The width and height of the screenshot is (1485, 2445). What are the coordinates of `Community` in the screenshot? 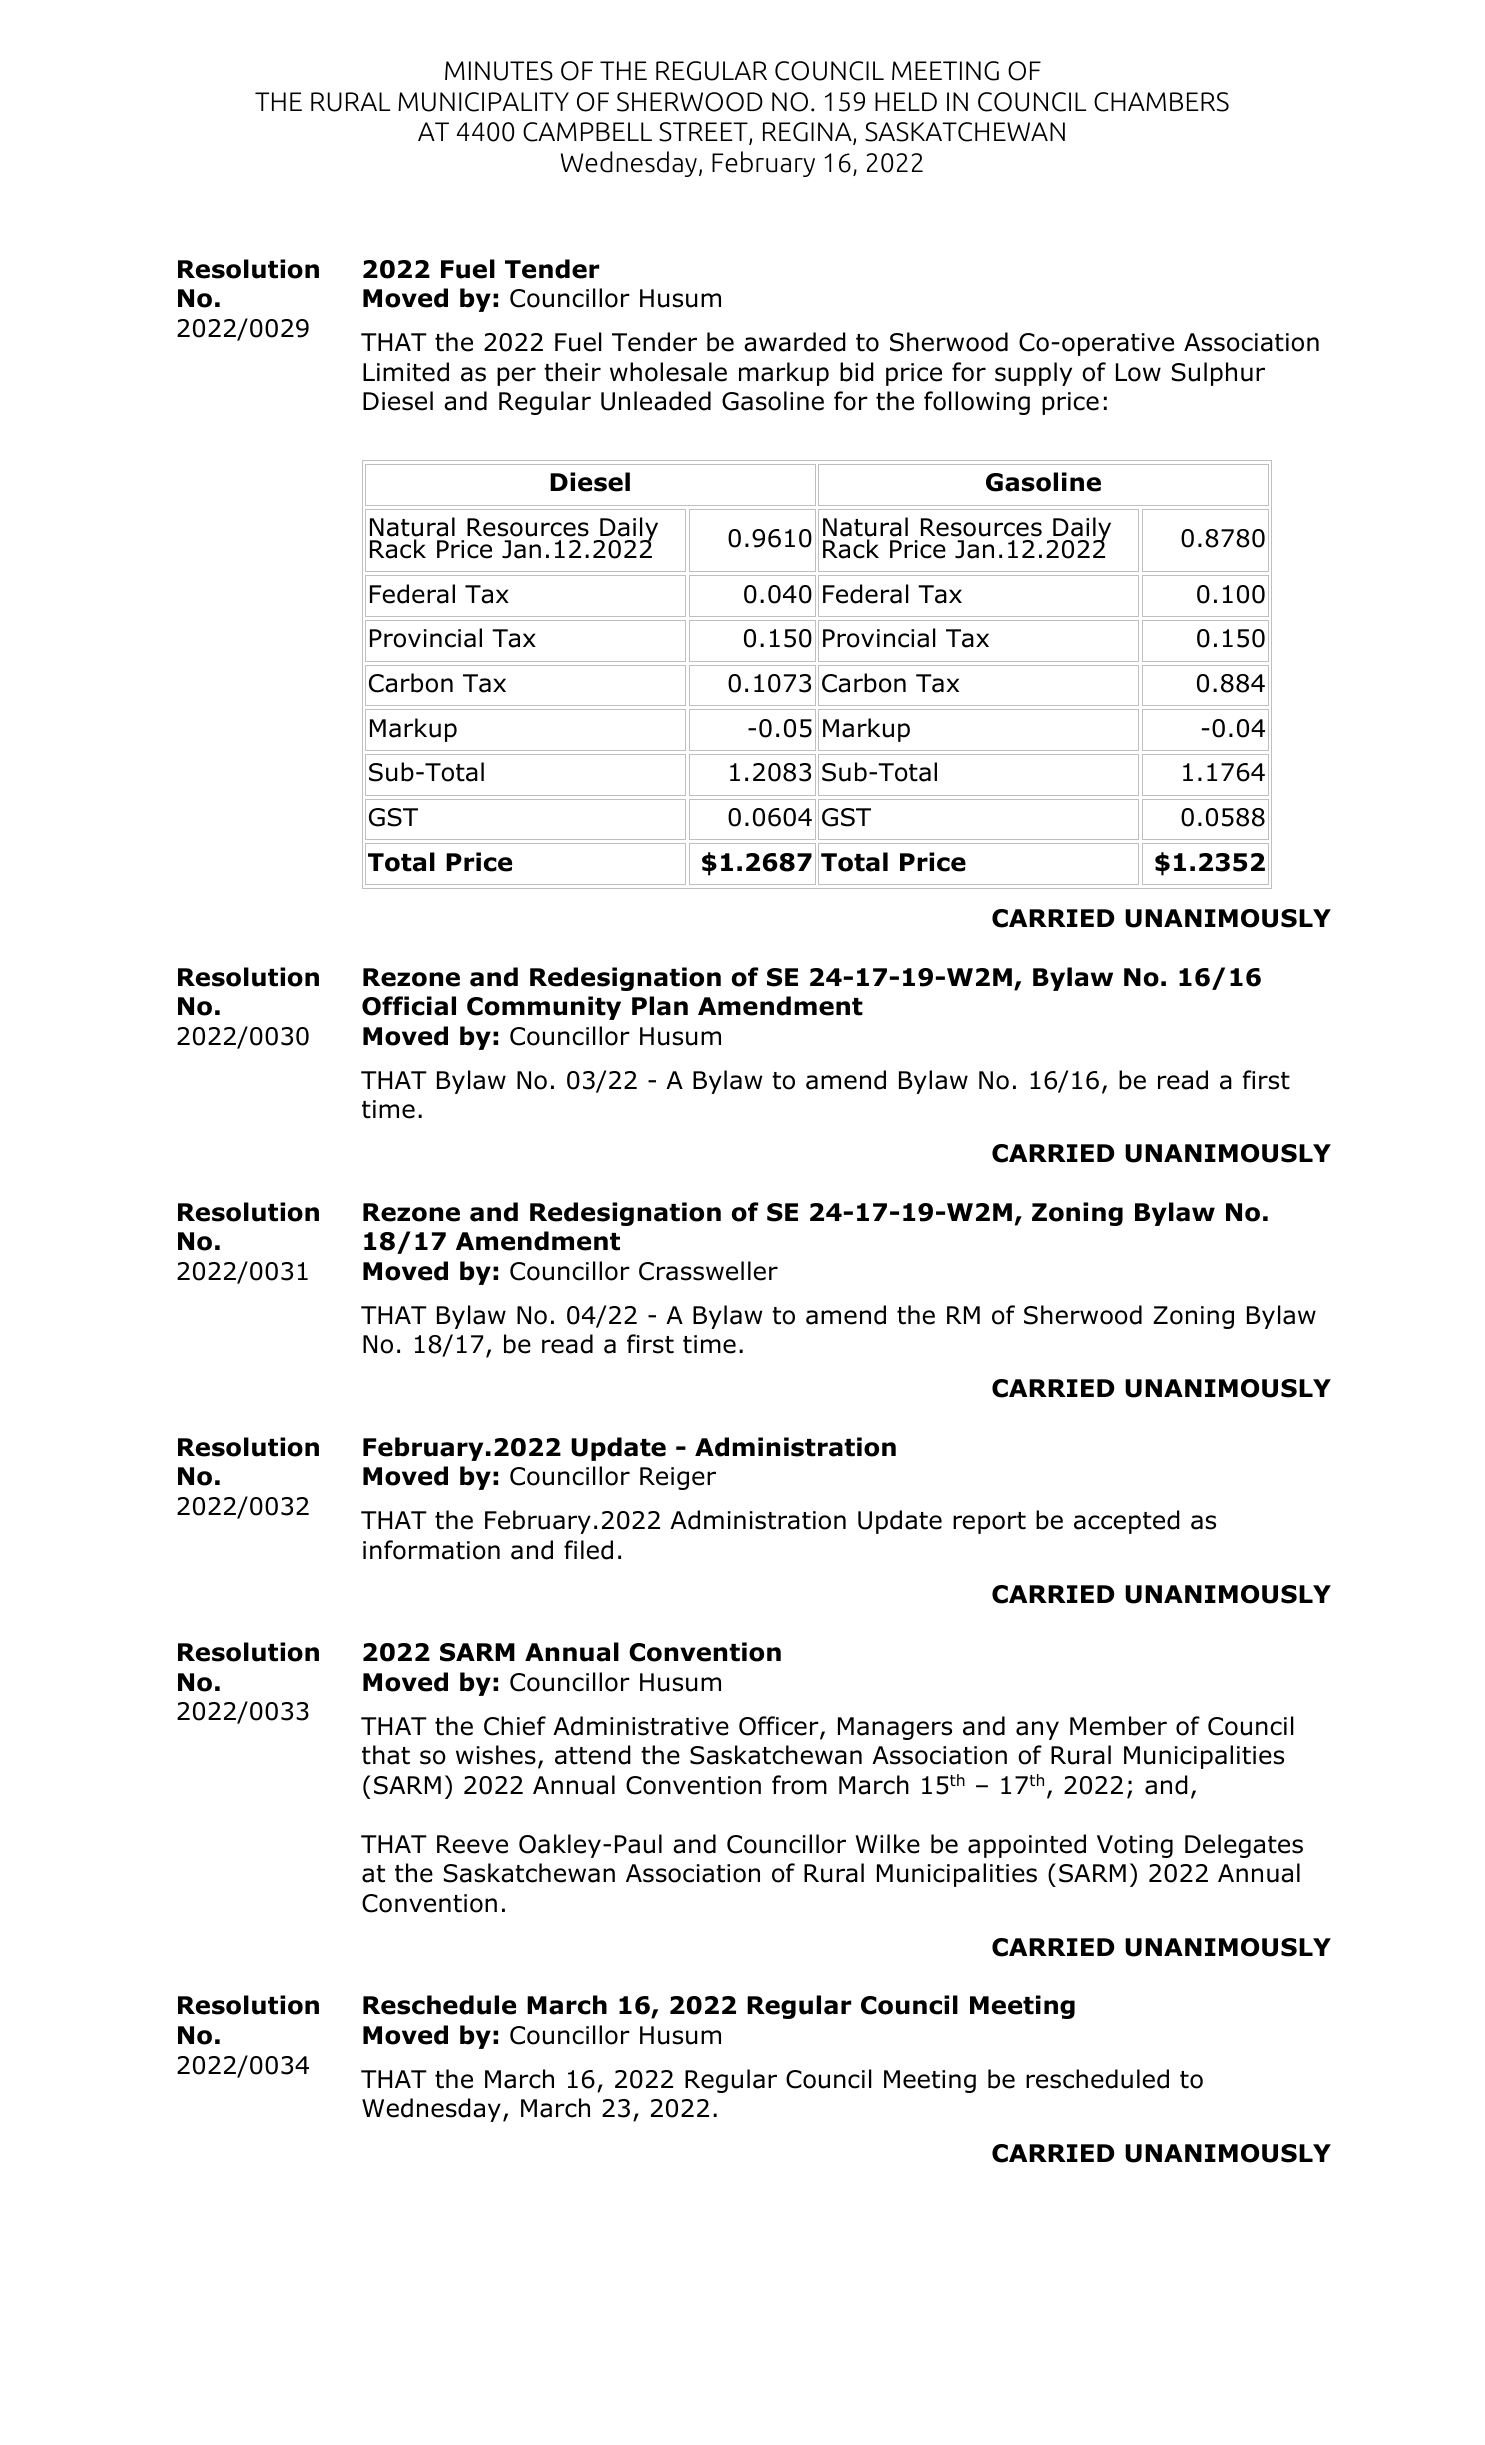 It's located at (544, 1008).
